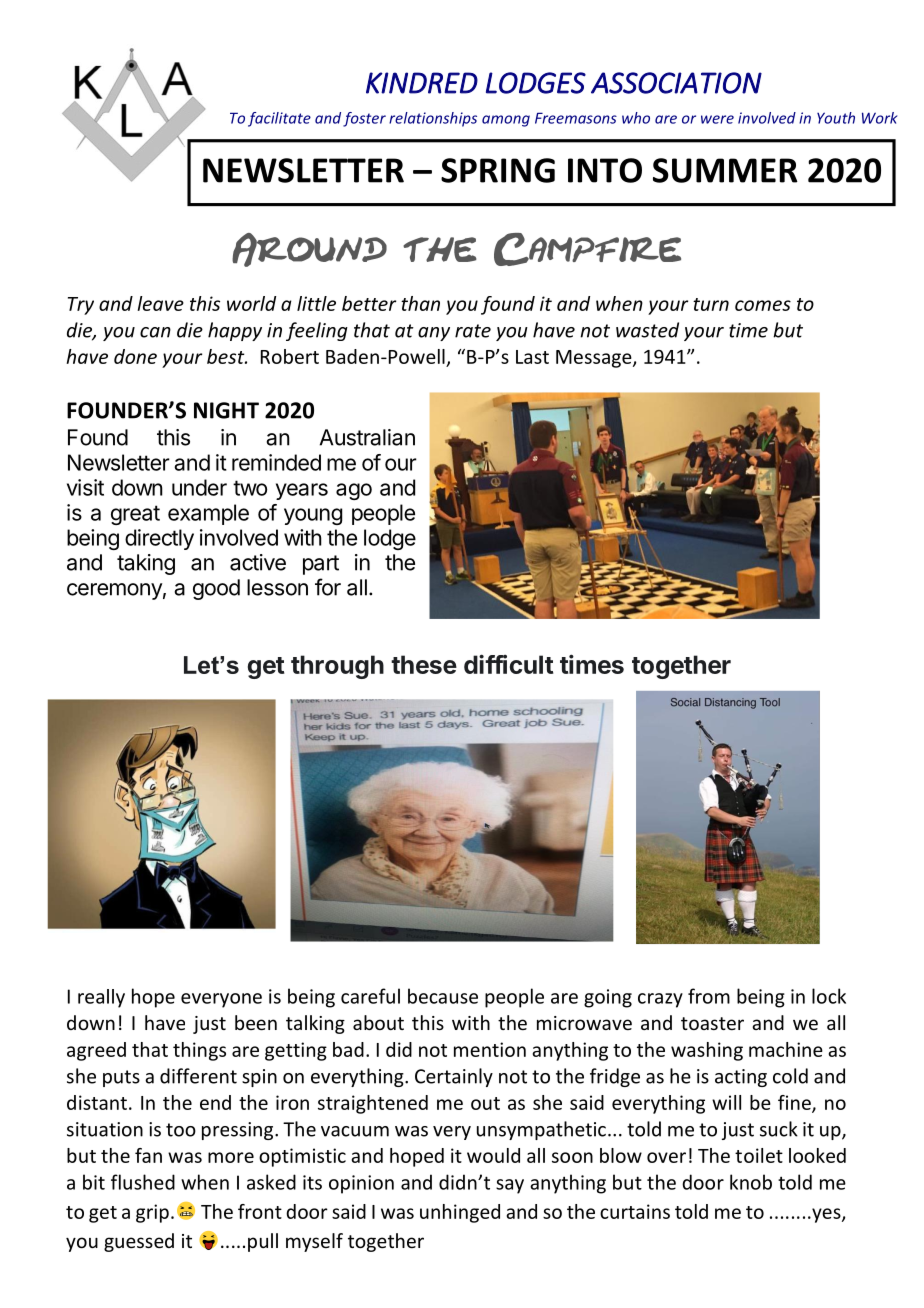 This screenshot has height=1308, width=924. I want to click on Youth, so click(836, 118).
